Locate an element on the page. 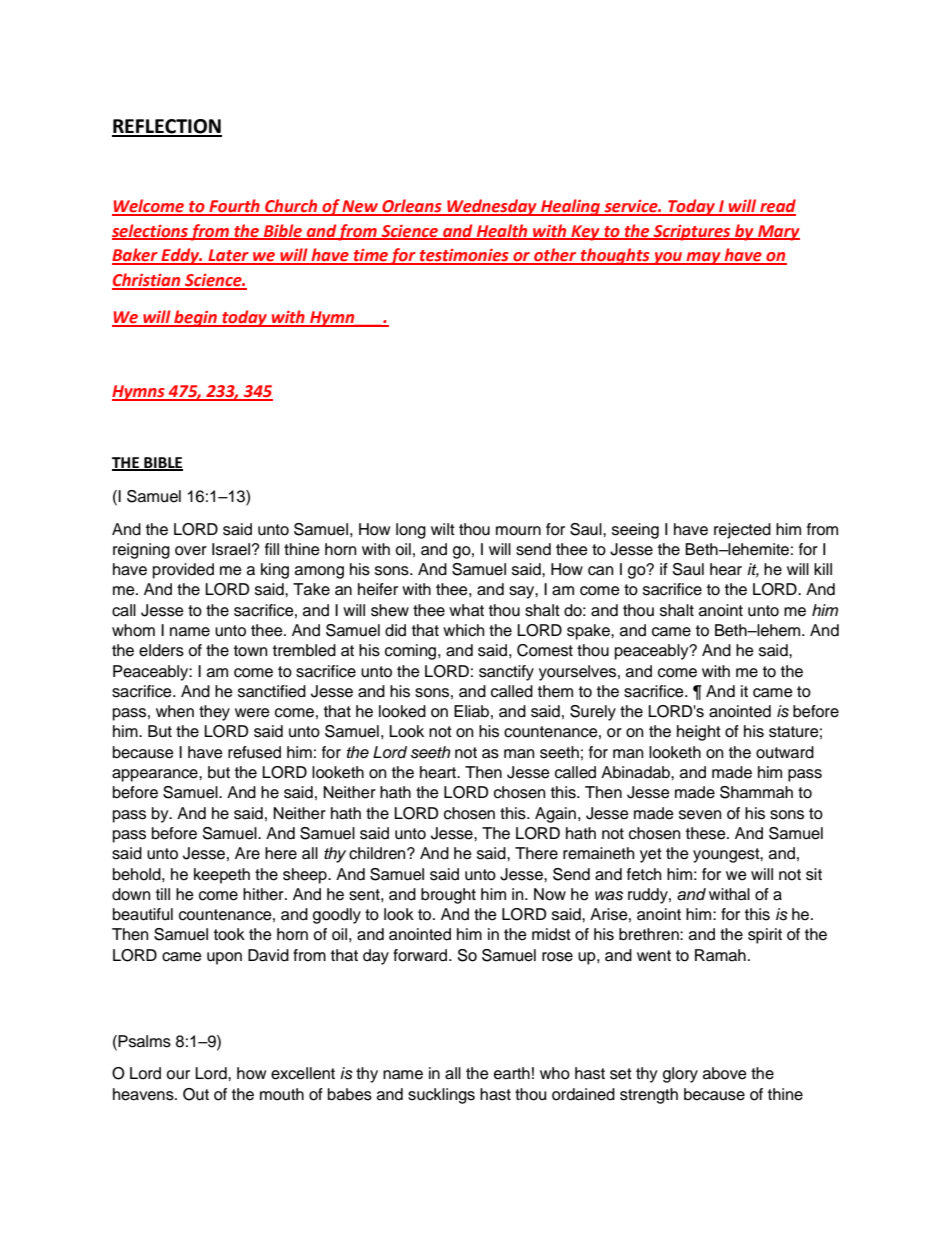 The image size is (952, 1233). read is located at coordinates (777, 207).
